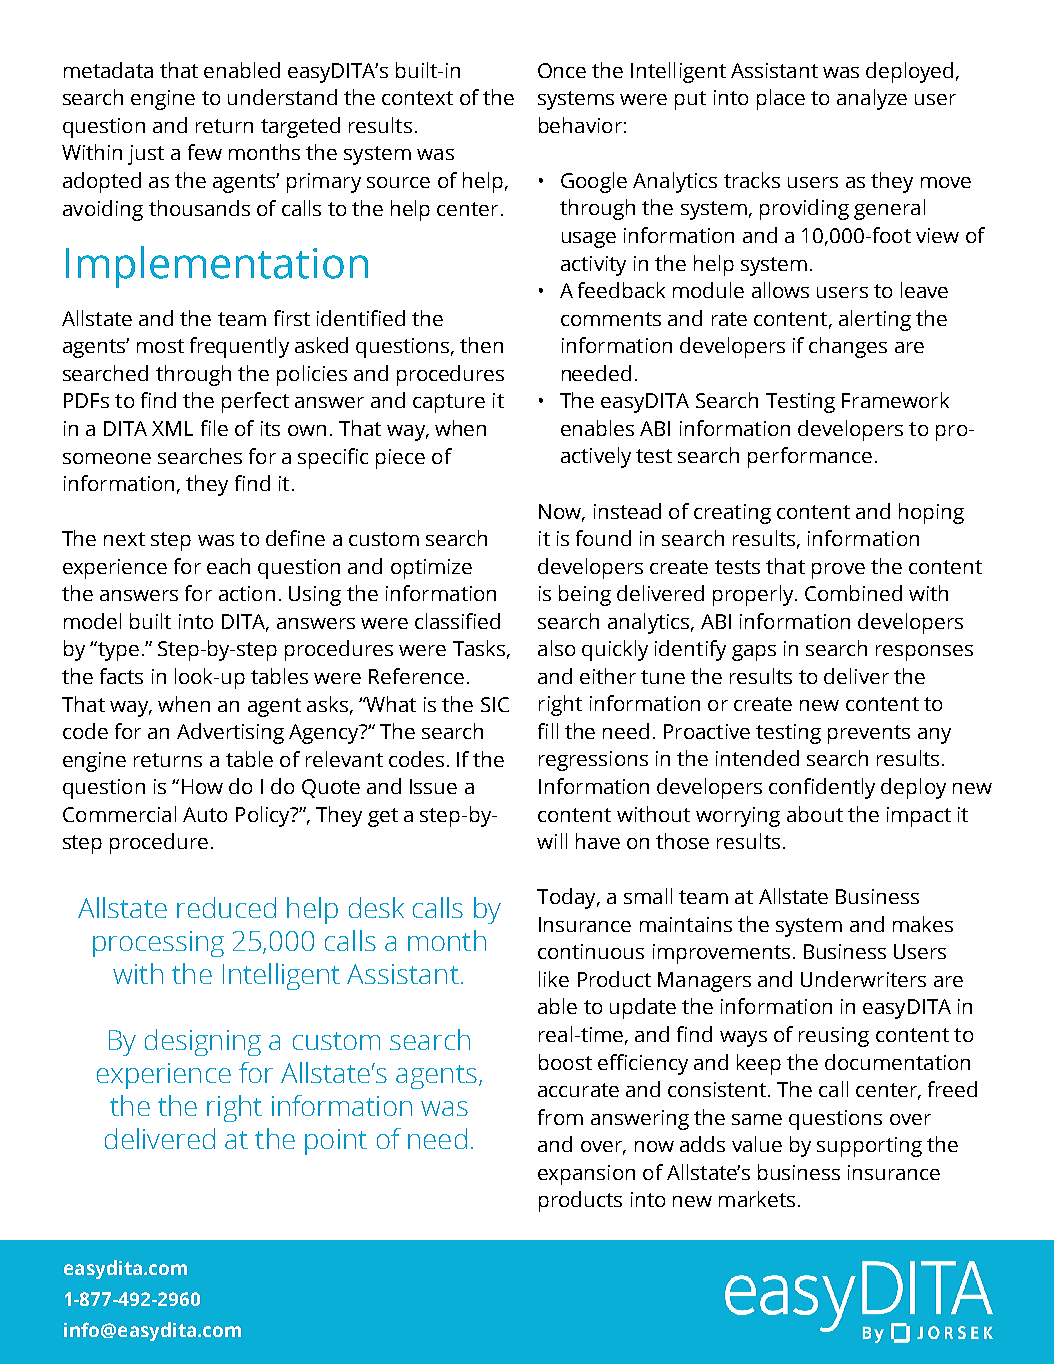 The image size is (1054, 1364). Describe the element at coordinates (872, 99) in the screenshot. I see `analyze` at that location.
